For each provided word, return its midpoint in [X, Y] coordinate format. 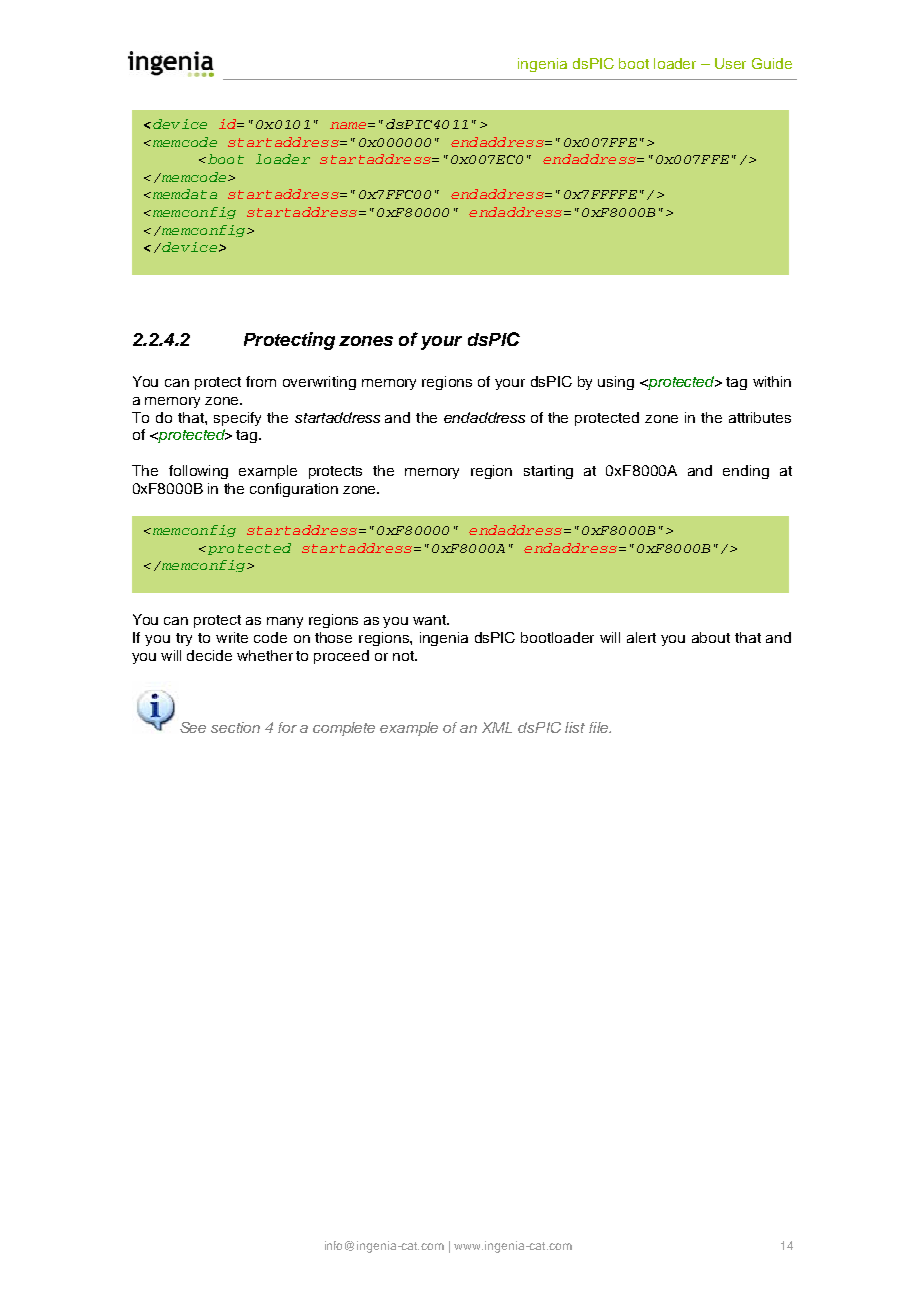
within [772, 381]
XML [497, 727]
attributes [760, 417]
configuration [294, 490]
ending [746, 472]
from [261, 381]
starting [548, 472]
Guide [772, 63]
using [616, 383]
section [235, 727]
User [730, 63]
